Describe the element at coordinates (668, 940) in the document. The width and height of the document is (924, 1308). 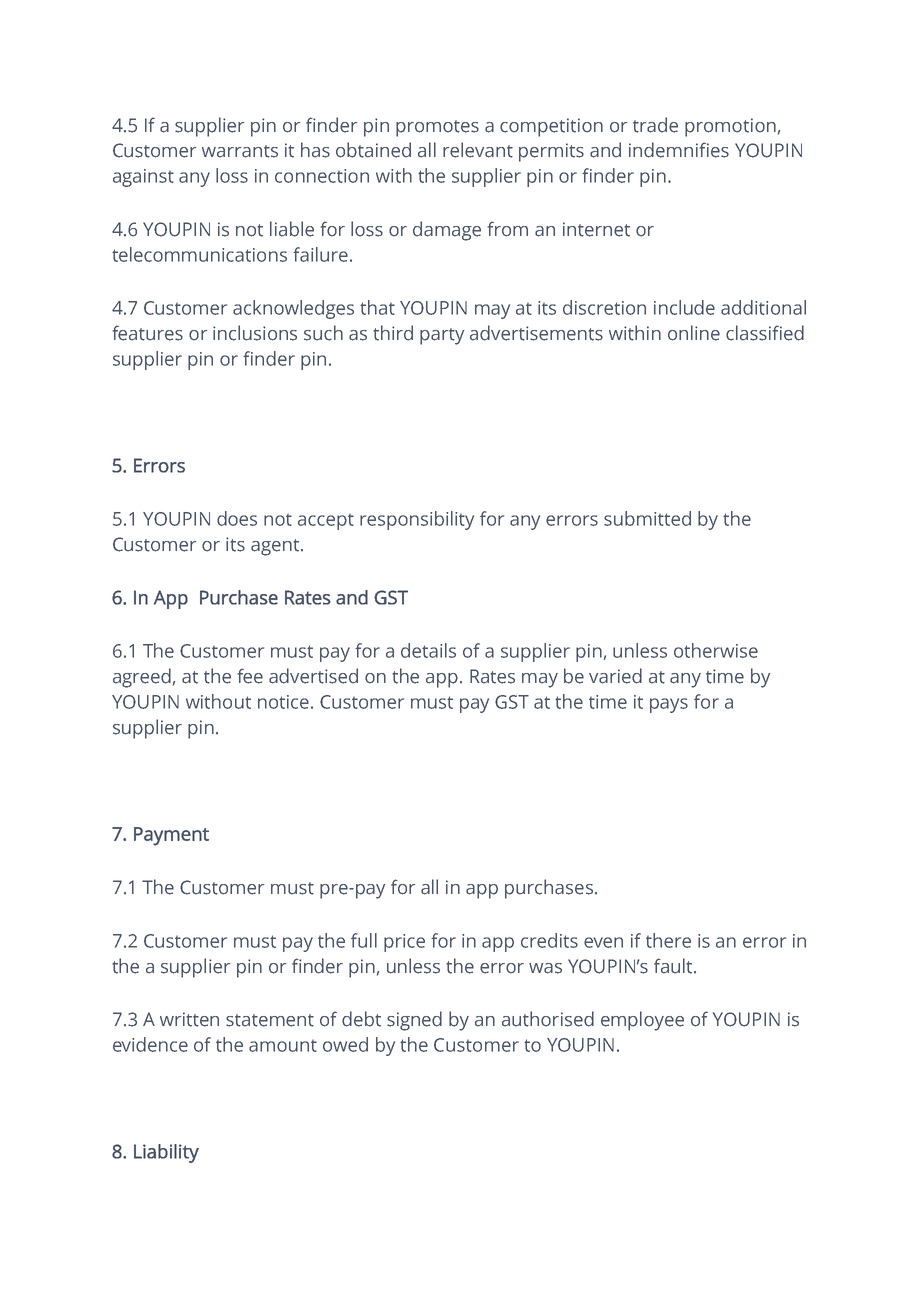
I see `there` at that location.
